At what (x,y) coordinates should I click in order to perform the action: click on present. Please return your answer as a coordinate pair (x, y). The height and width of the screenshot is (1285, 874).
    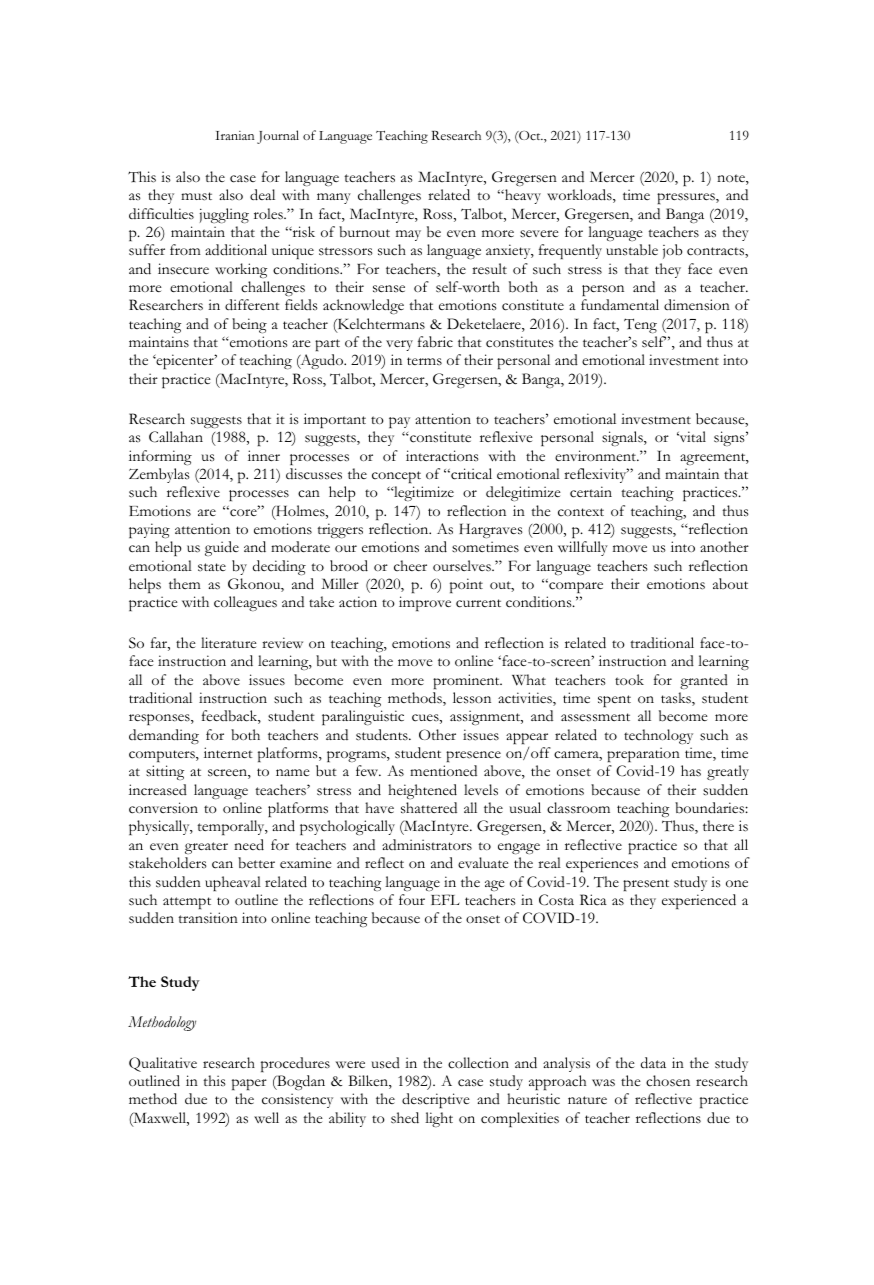
    Looking at the image, I should click on (646, 885).
